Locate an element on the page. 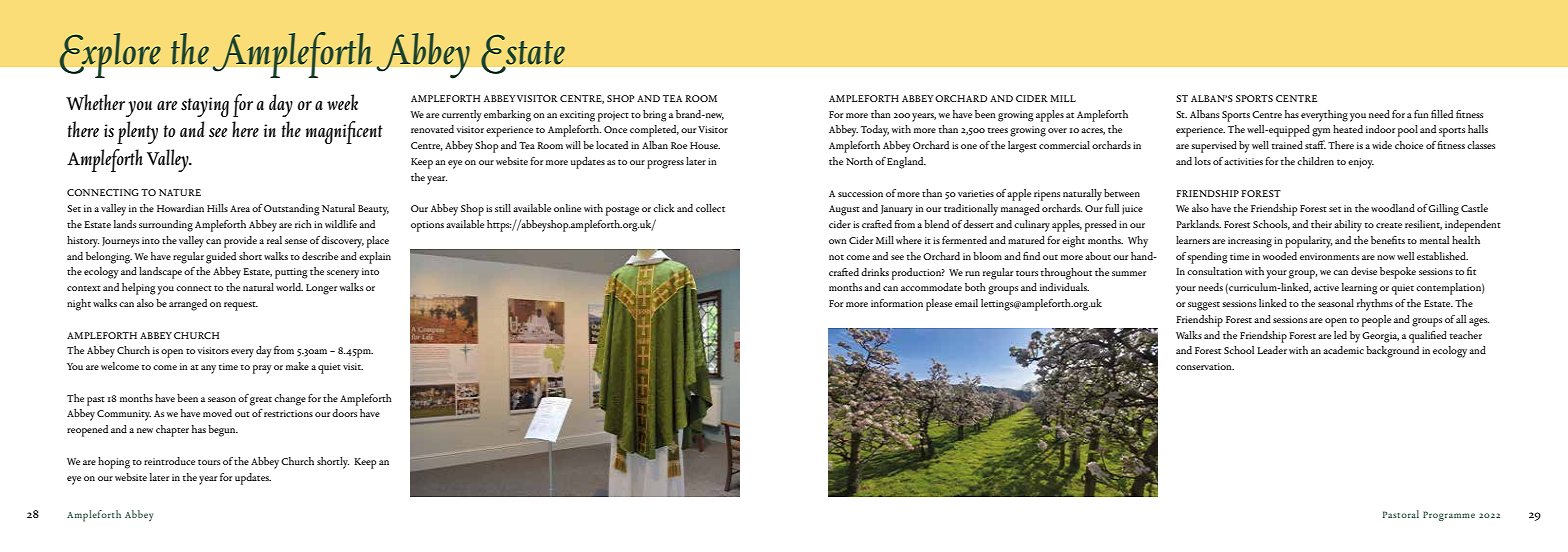 The height and width of the page is (552, 1568). bring is located at coordinates (655, 116).
